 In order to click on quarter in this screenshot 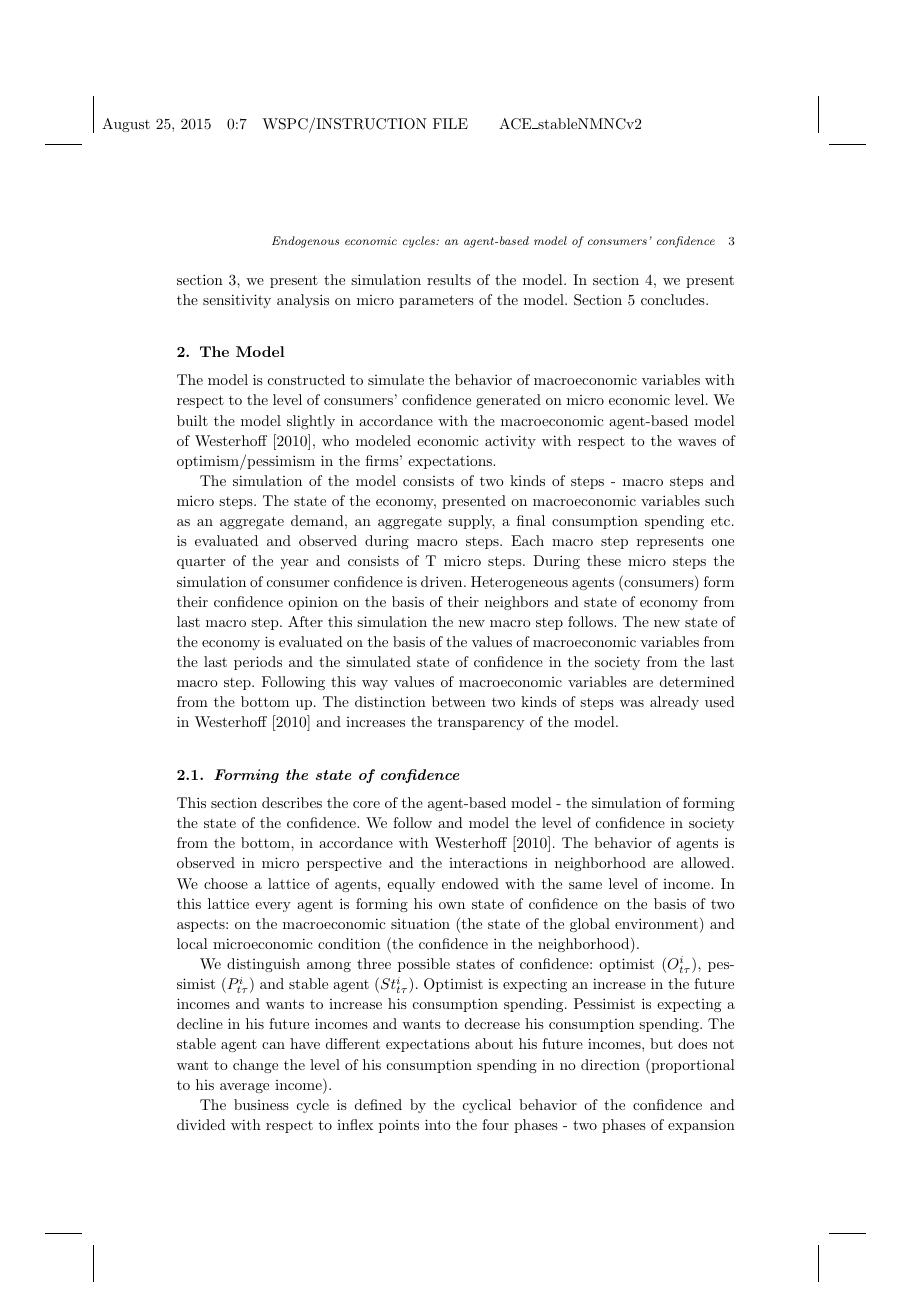, I will do `click(201, 562)`.
